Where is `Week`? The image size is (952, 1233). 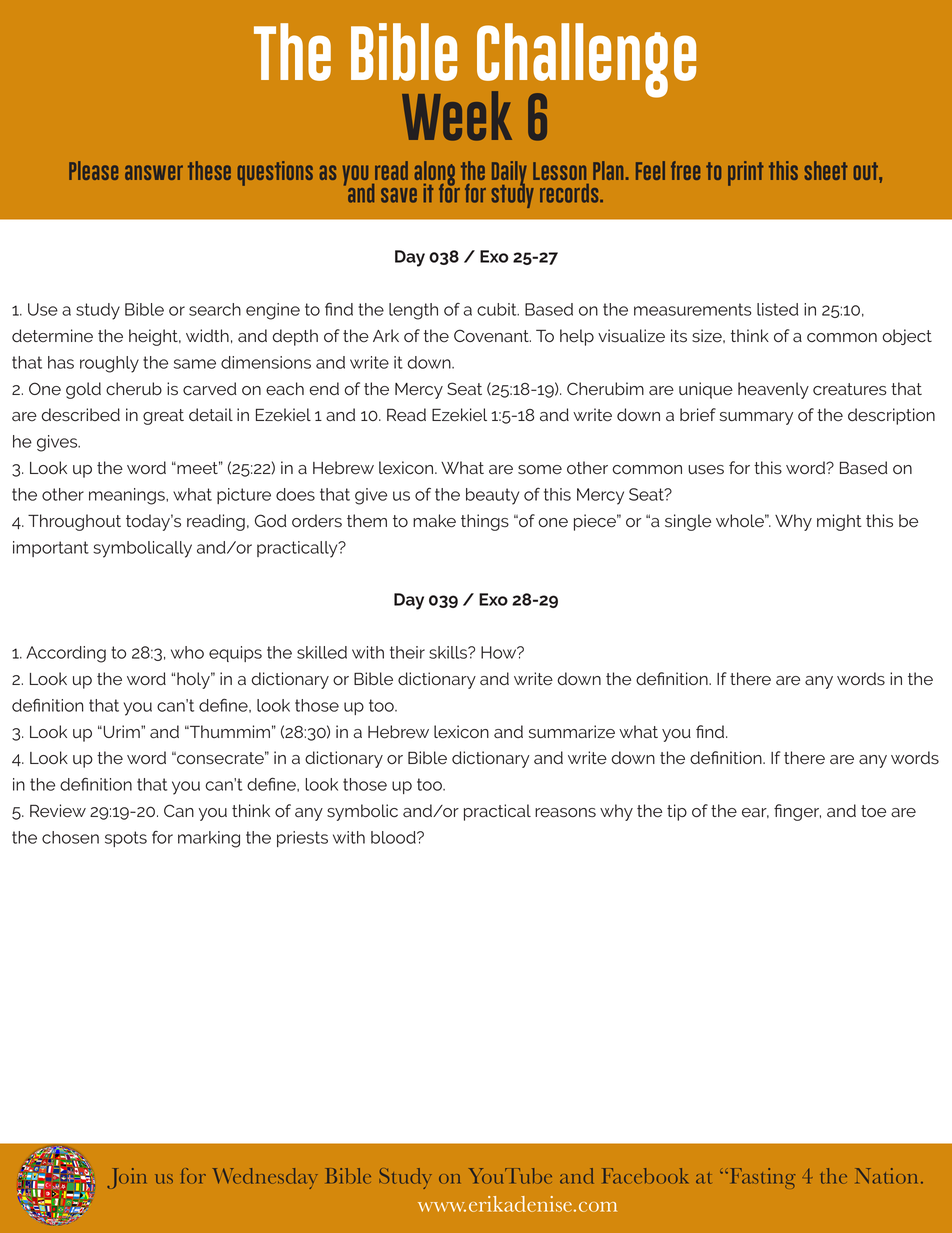
Week is located at coordinates (457, 116).
